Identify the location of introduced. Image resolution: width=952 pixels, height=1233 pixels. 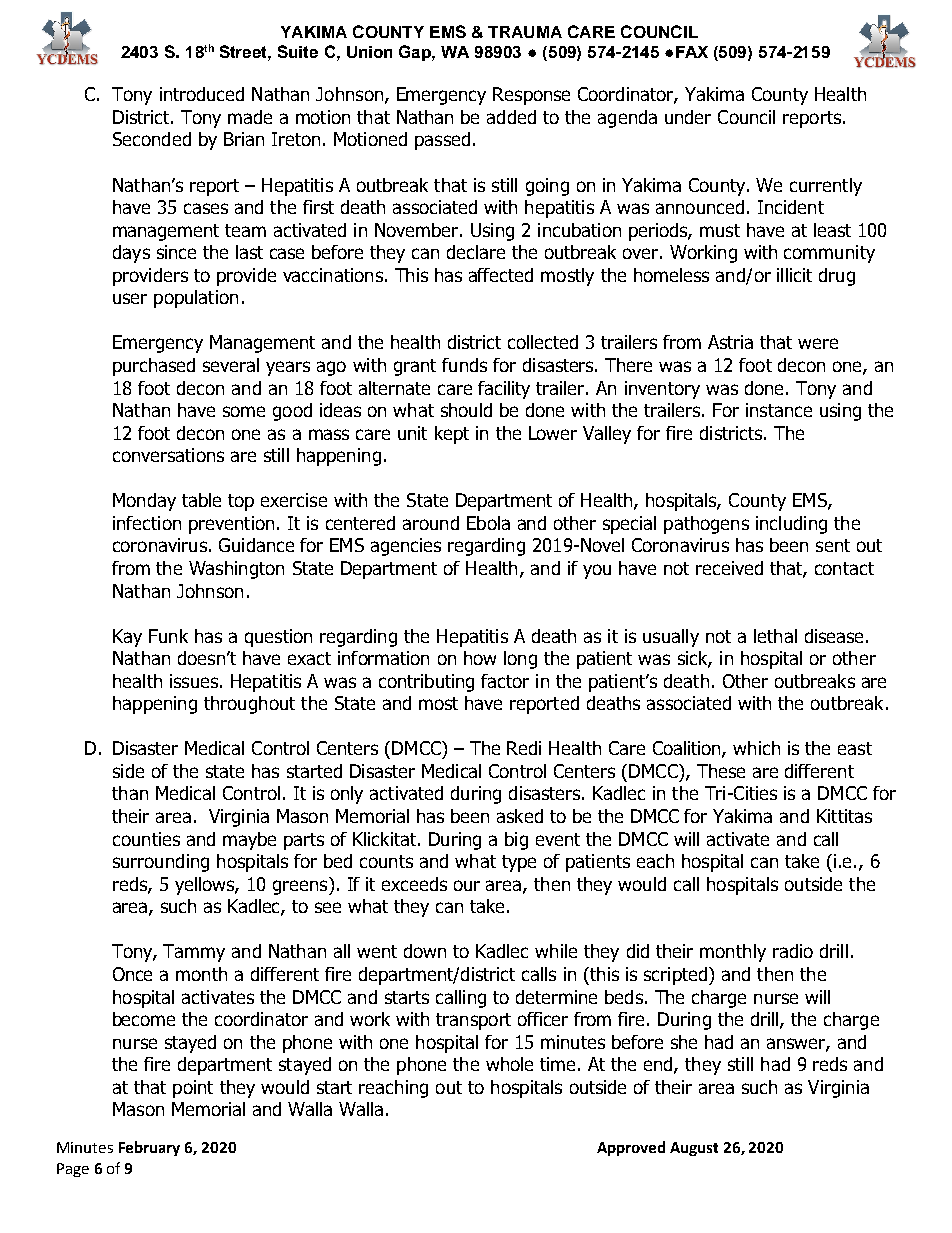
(202, 94).
